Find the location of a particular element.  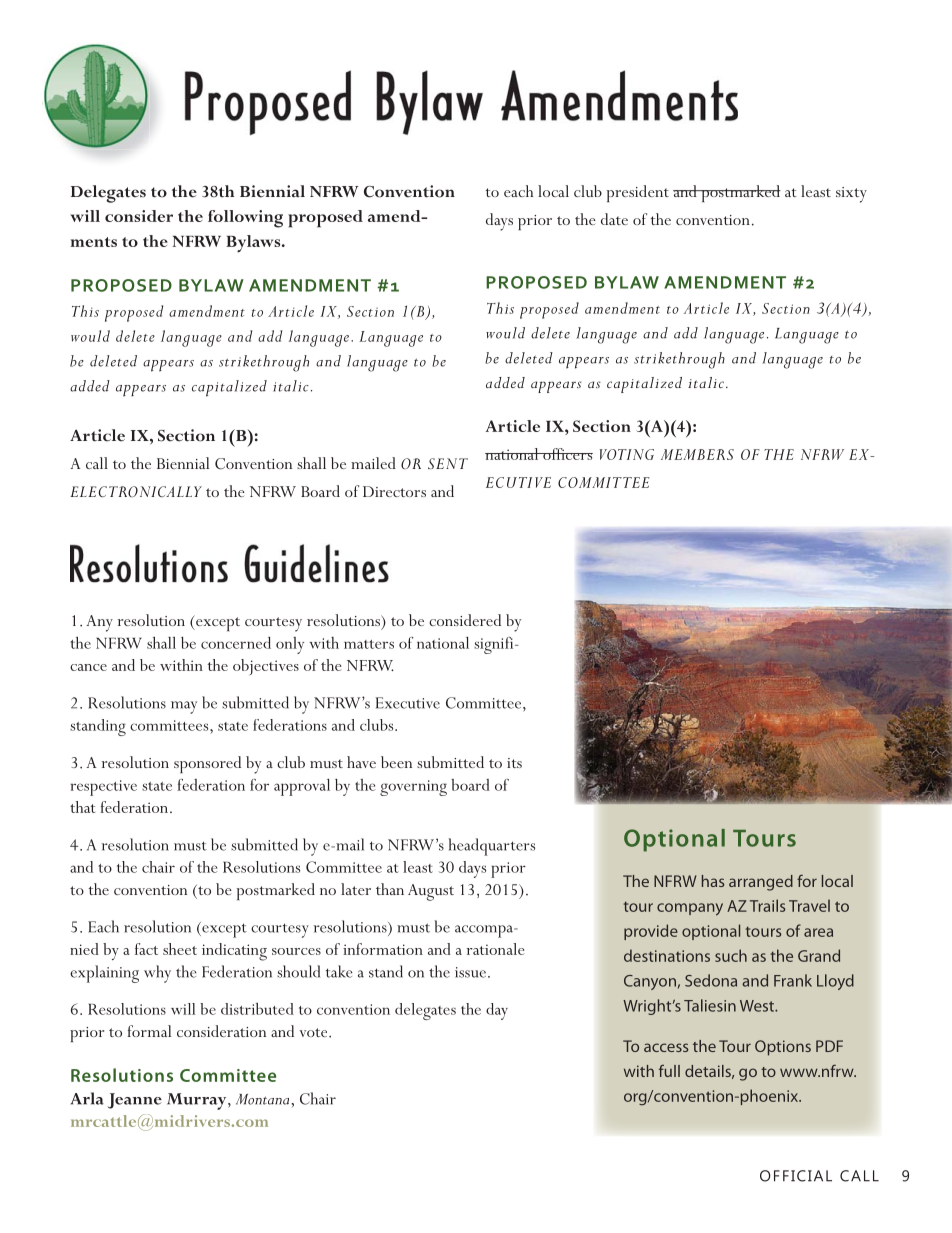

Montana is located at coordinates (264, 1099).
